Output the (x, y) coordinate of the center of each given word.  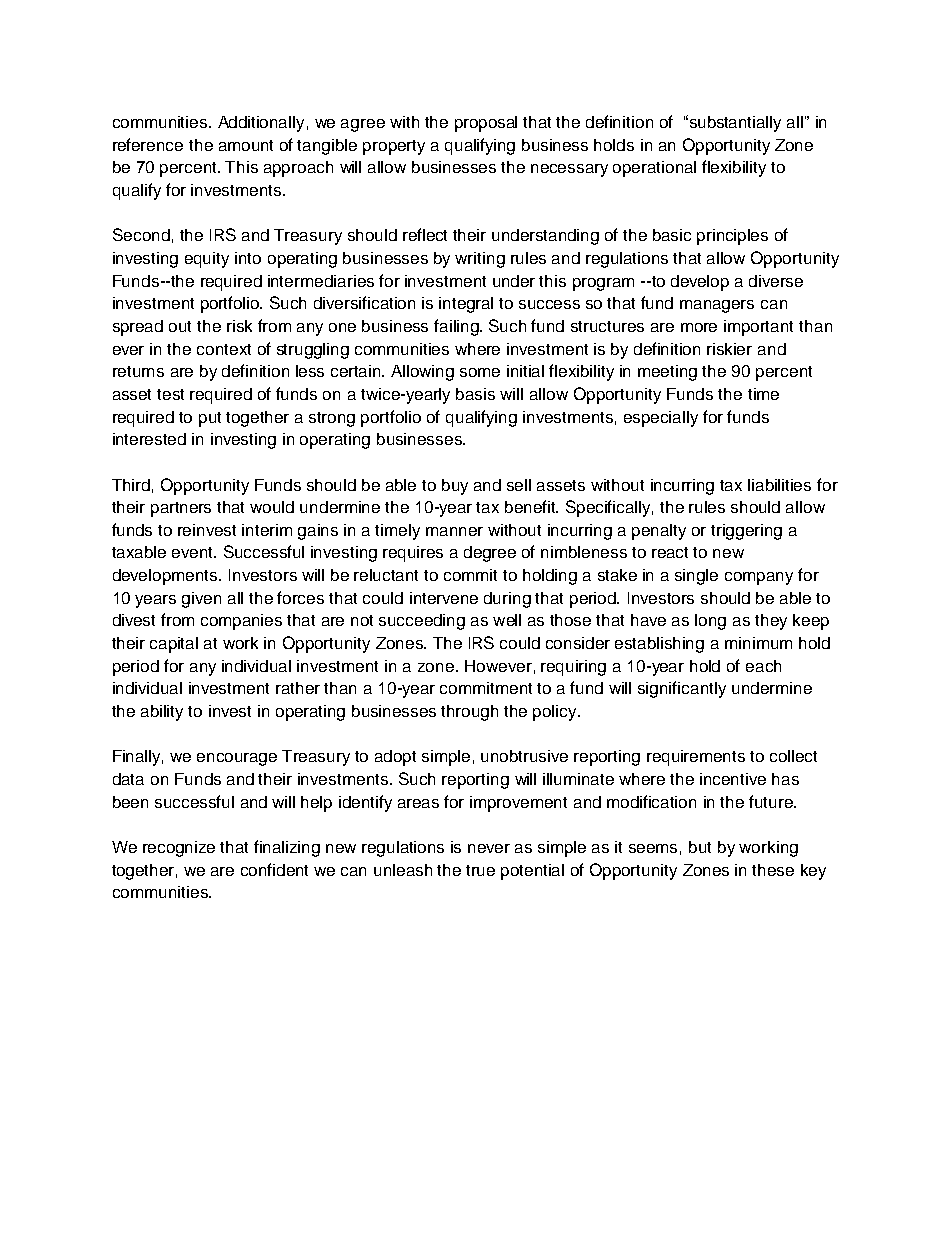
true (480, 870)
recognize (179, 849)
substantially (734, 123)
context (224, 349)
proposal (486, 124)
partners (181, 509)
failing (457, 327)
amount (246, 145)
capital (174, 645)
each (763, 666)
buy (455, 487)
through (469, 713)
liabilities (779, 485)
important (758, 328)
